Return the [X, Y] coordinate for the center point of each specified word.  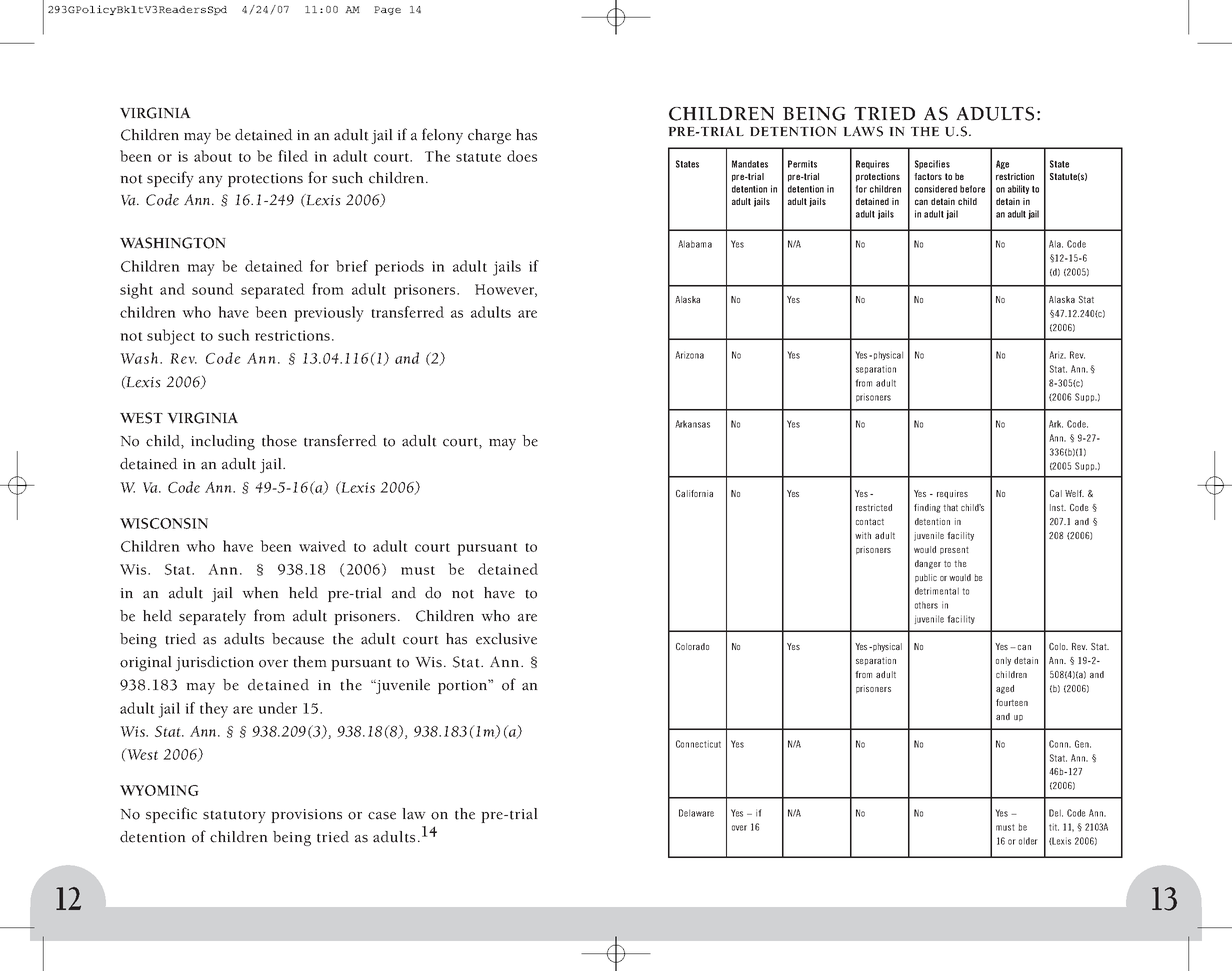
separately [212, 617]
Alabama [695, 244]
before [972, 189]
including [223, 442]
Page [387, 10]
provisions [306, 816]
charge [489, 136]
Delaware [696, 813]
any [211, 181]
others [926, 605]
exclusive [506, 639]
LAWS [863, 131]
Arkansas [692, 424]
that [950, 507]
